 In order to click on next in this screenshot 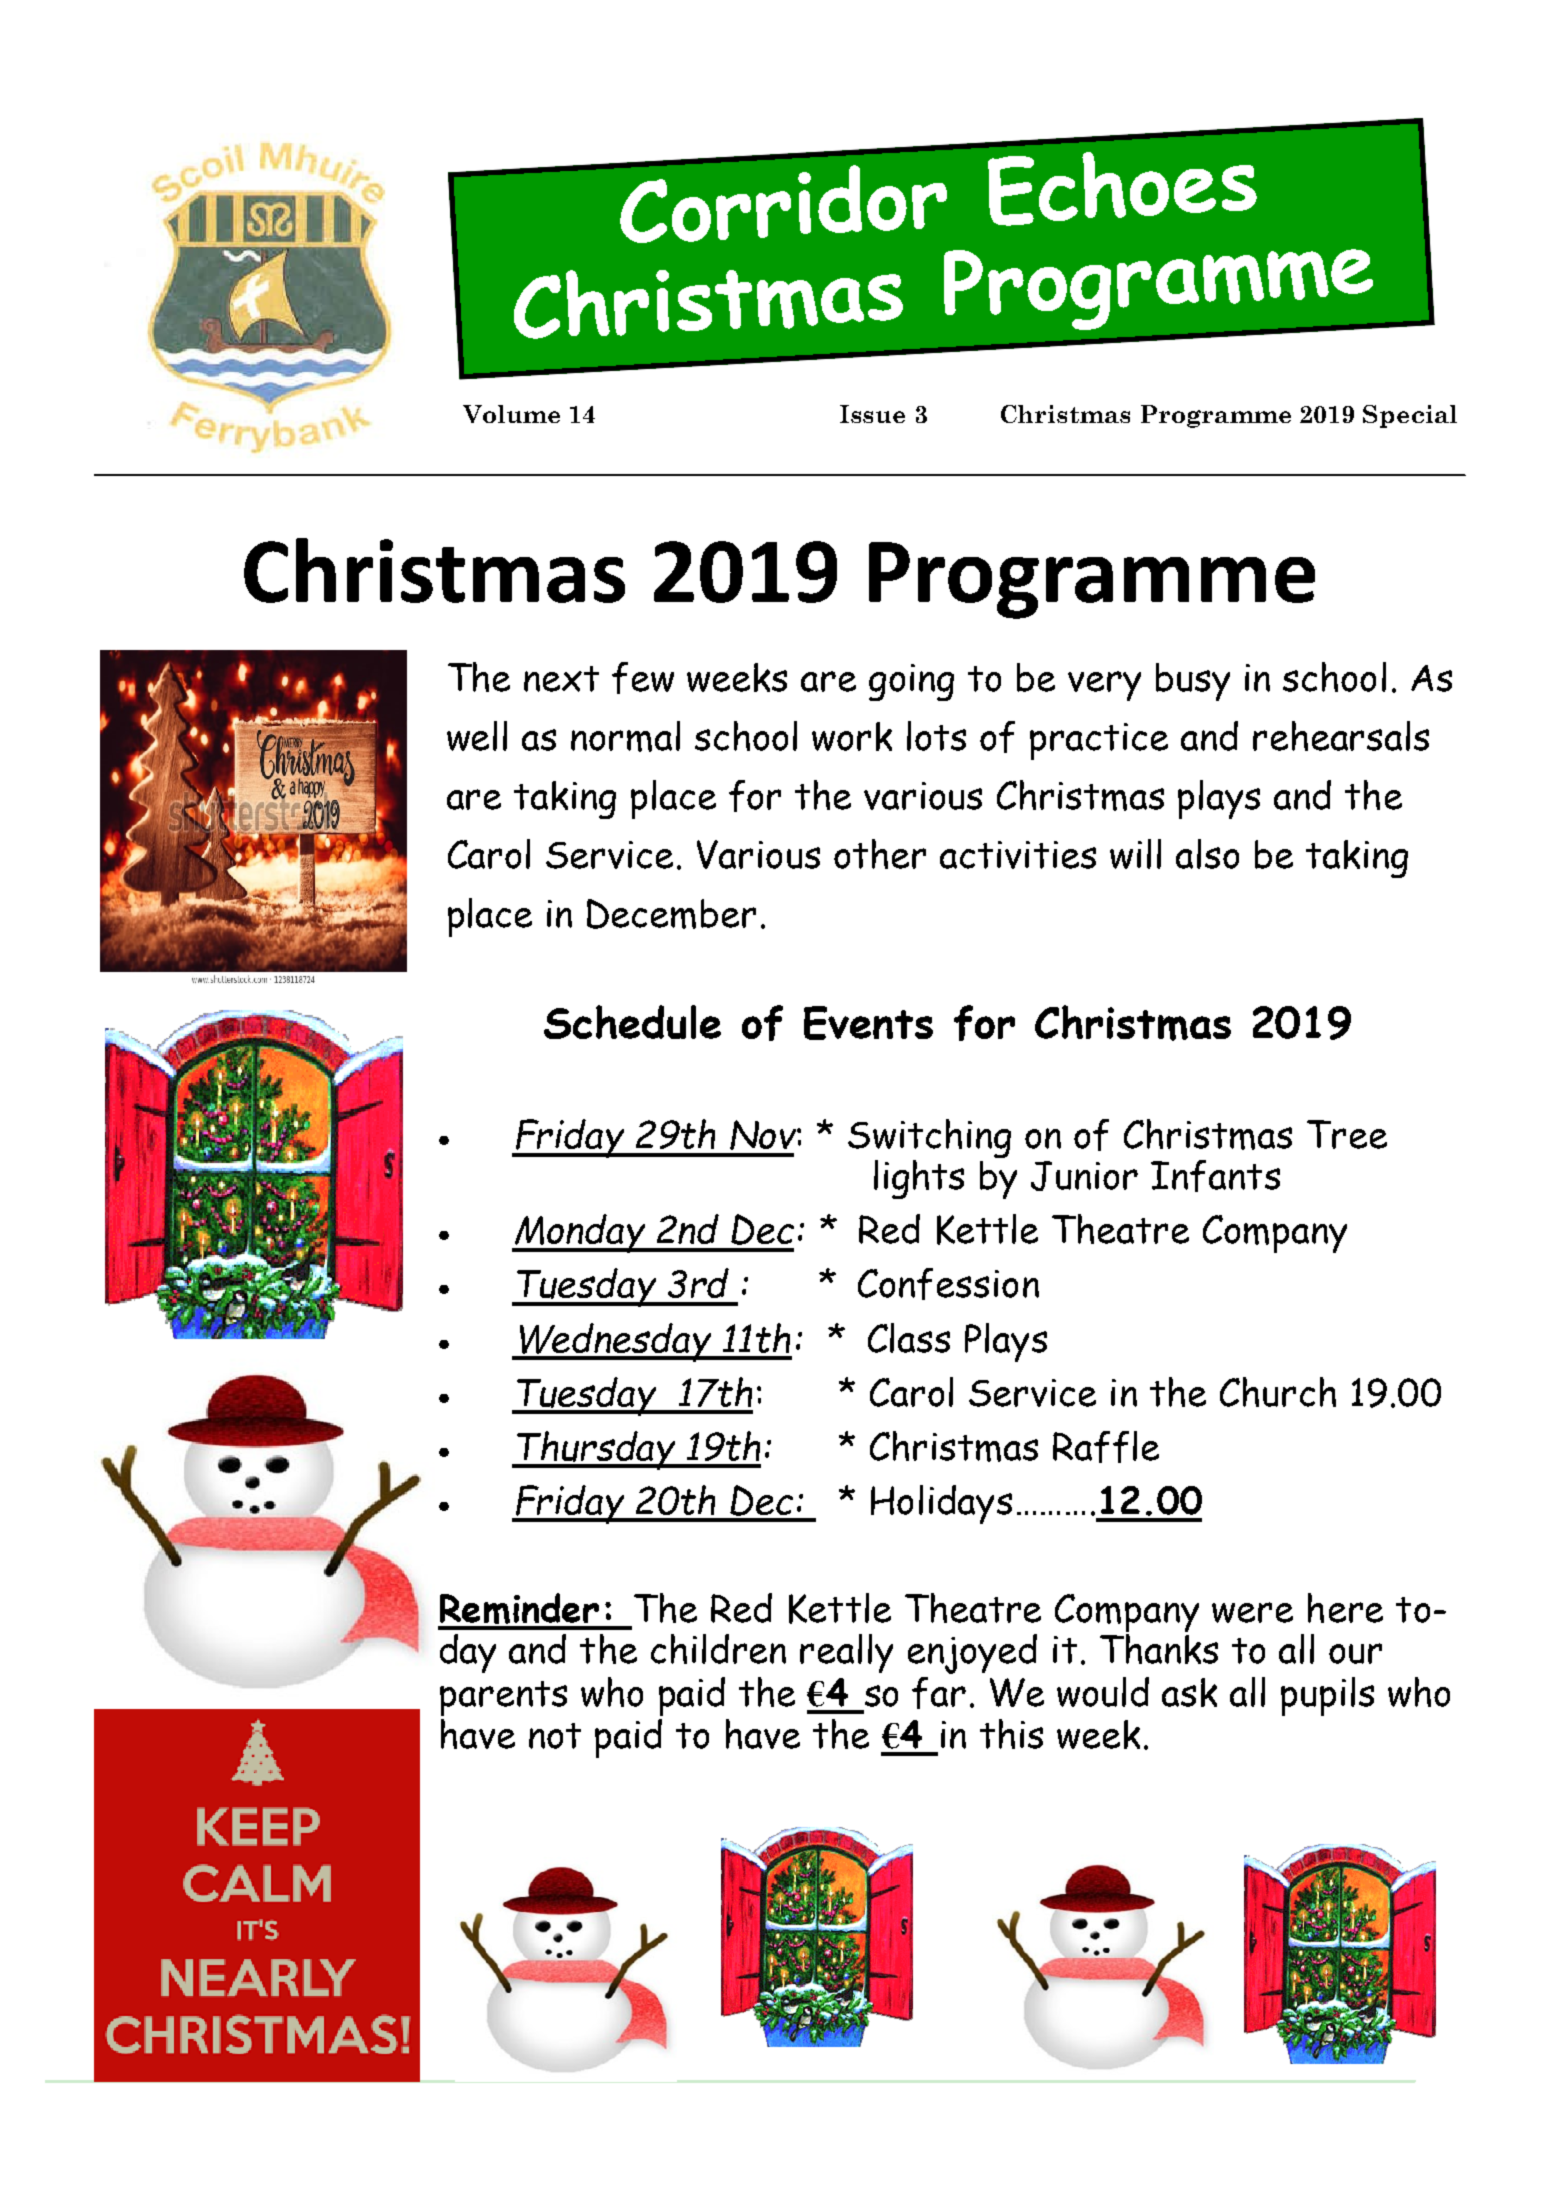, I will do `click(561, 679)`.
